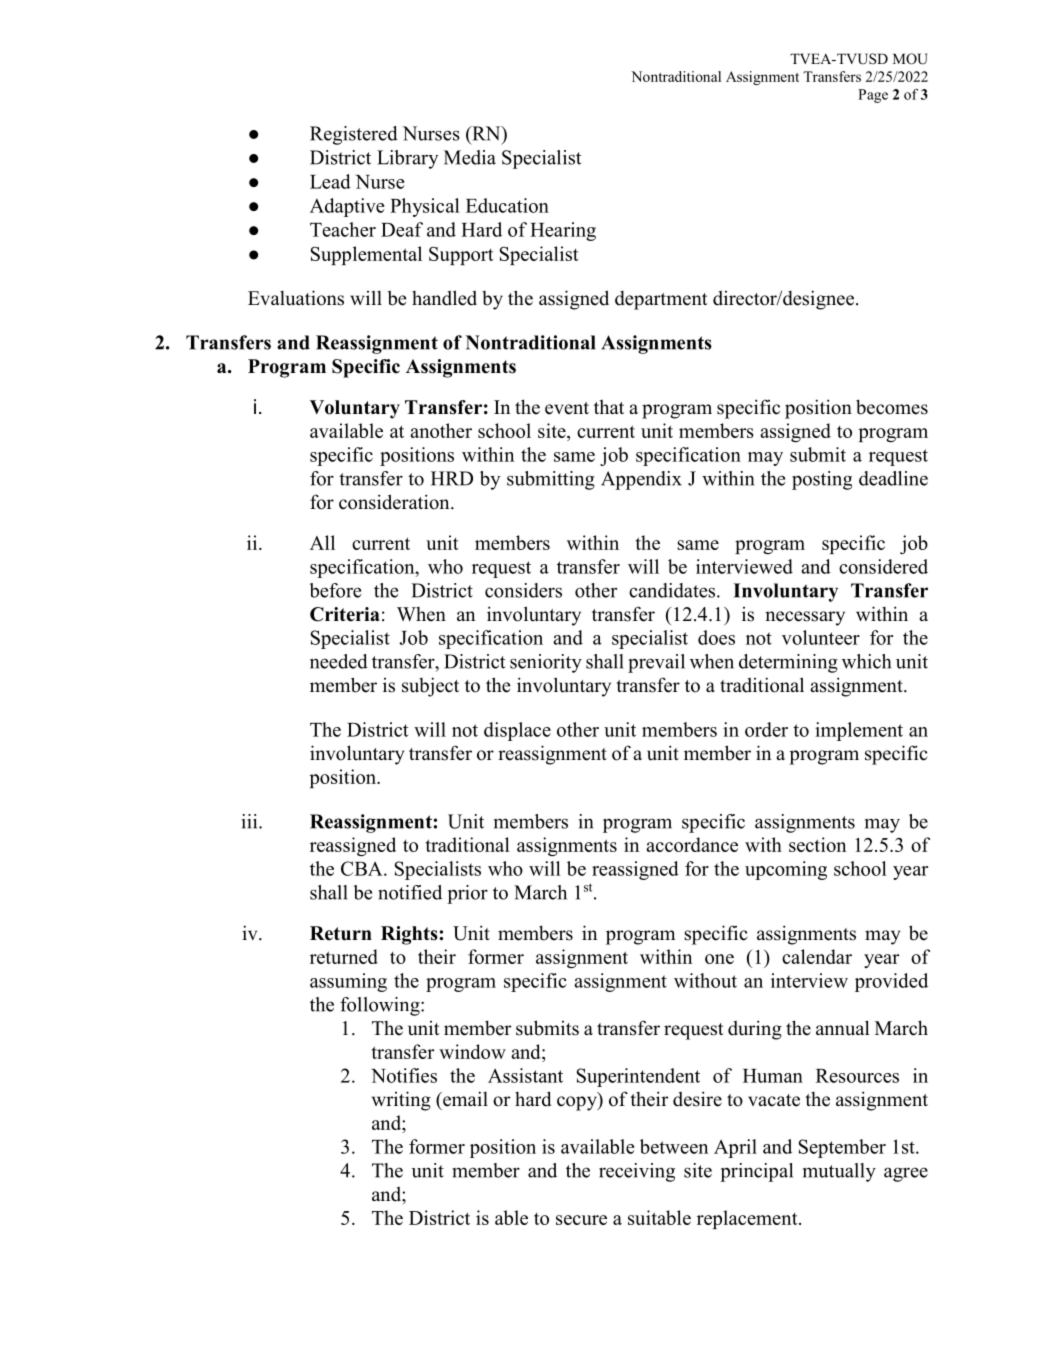  What do you see at coordinates (581, 1220) in the screenshot?
I see `secure` at bounding box center [581, 1220].
